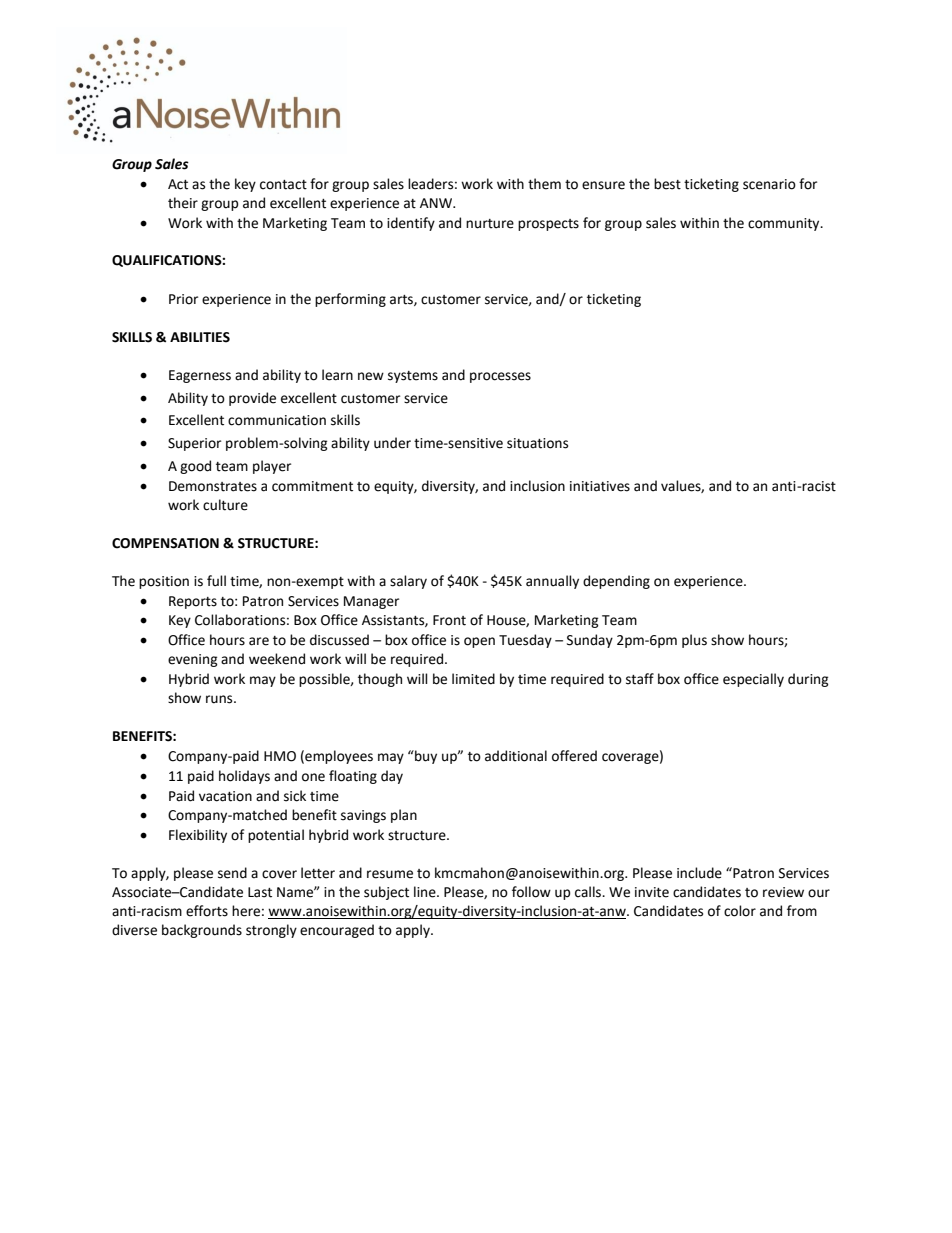 The height and width of the screenshot is (1233, 952). Describe the element at coordinates (183, 203) in the screenshot. I see `their` at that location.
